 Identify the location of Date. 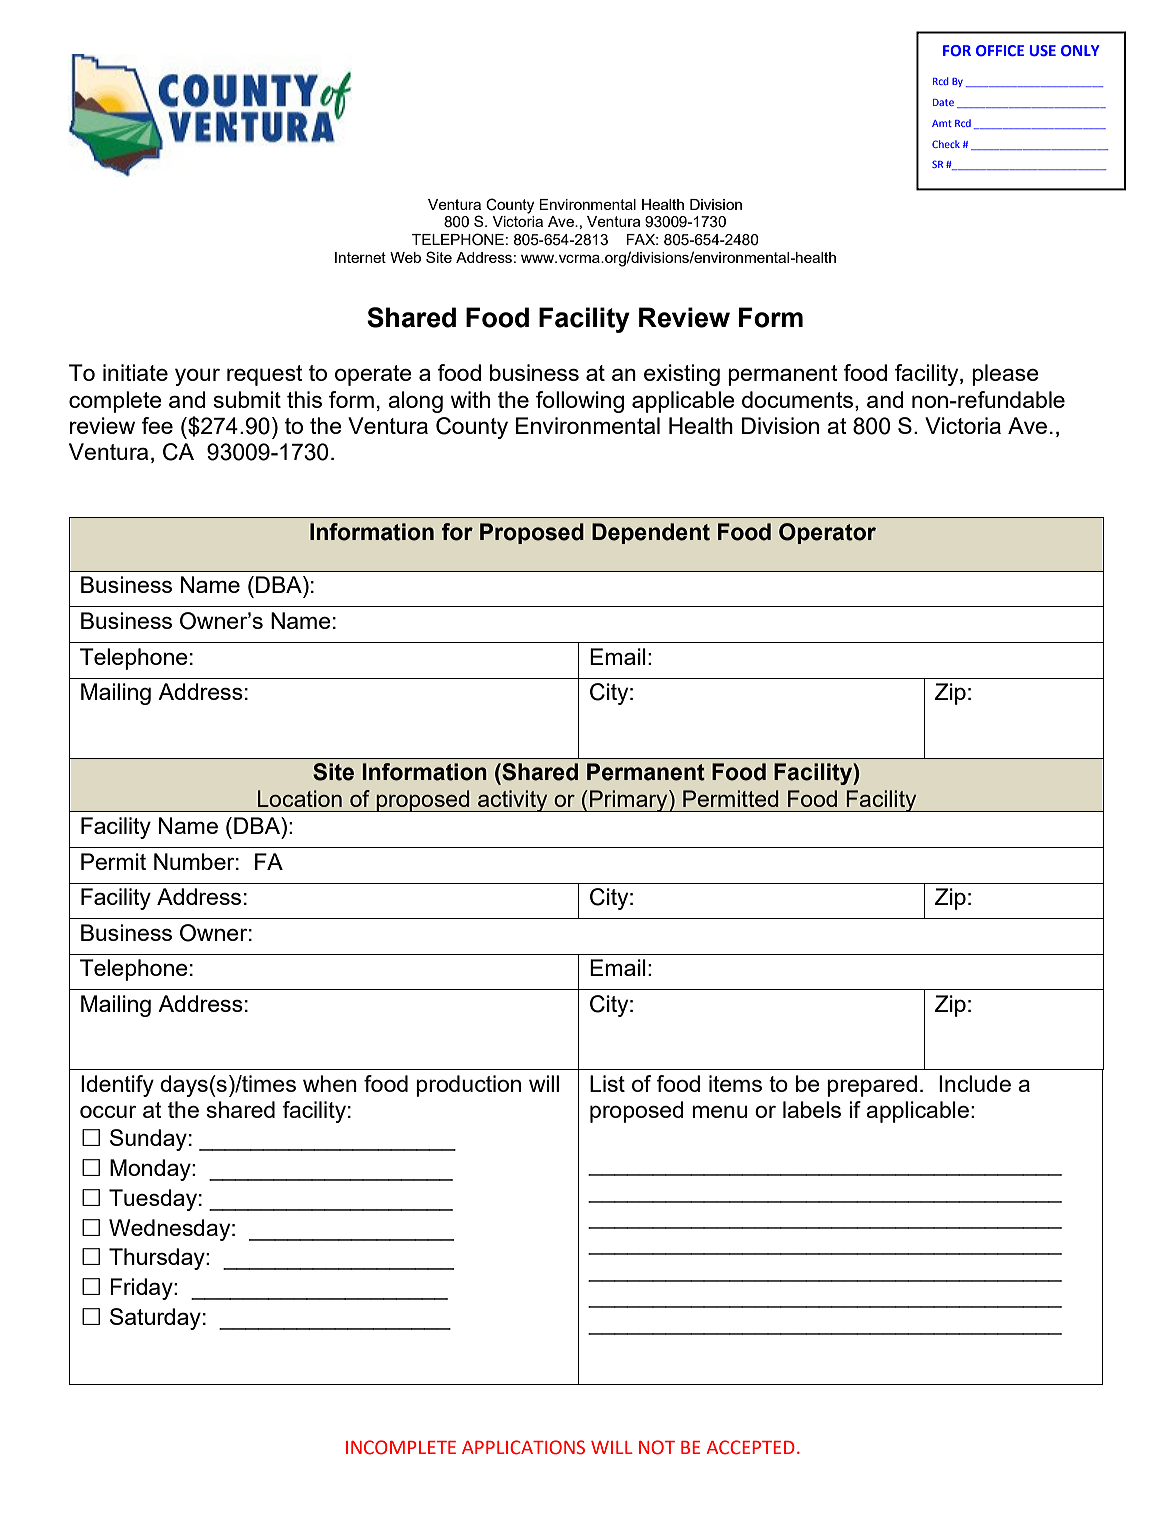
(943, 102).
